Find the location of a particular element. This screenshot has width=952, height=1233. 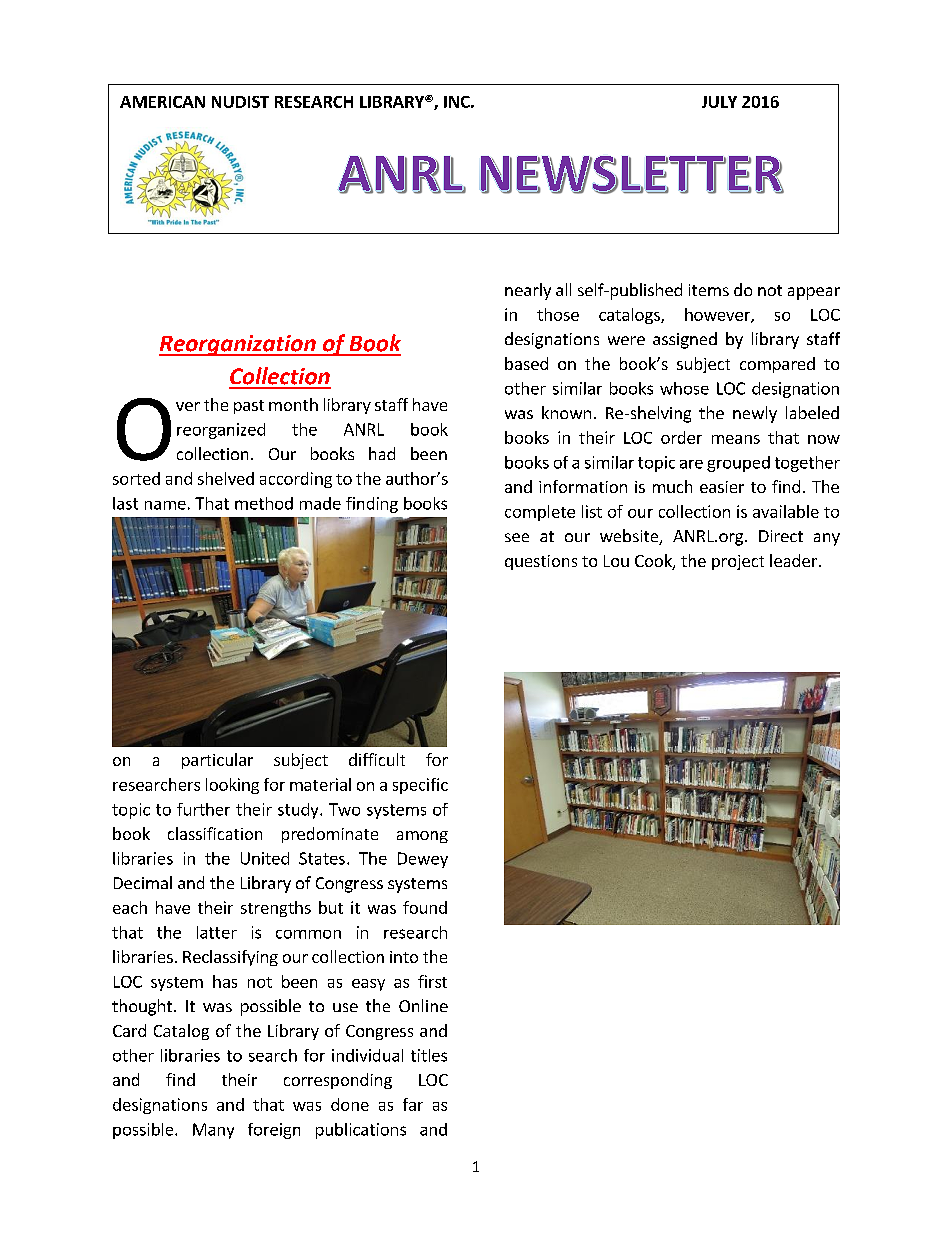

NUDIST is located at coordinates (240, 102).
